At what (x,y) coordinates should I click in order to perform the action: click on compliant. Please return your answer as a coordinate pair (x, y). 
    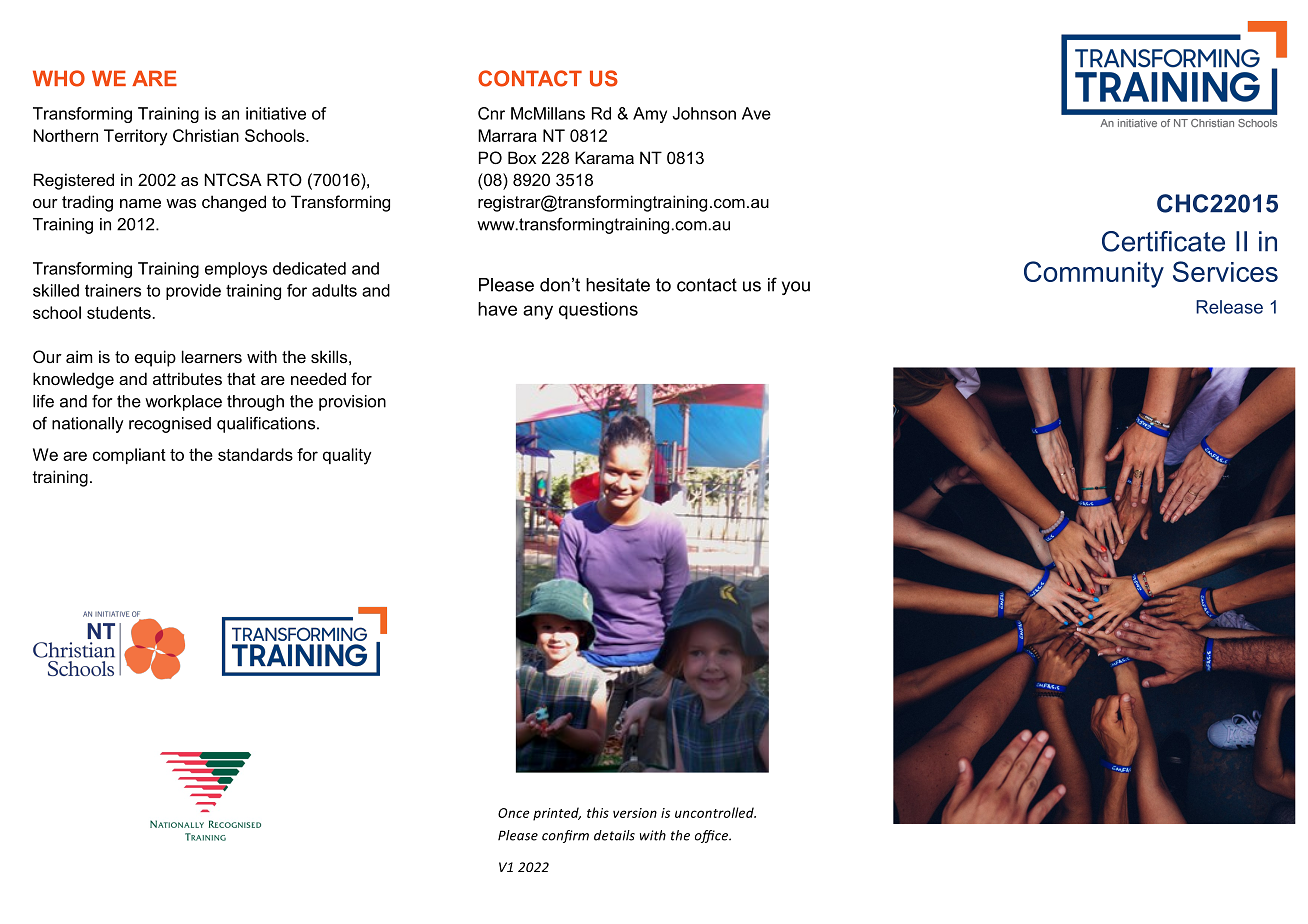
    Looking at the image, I should click on (129, 456).
